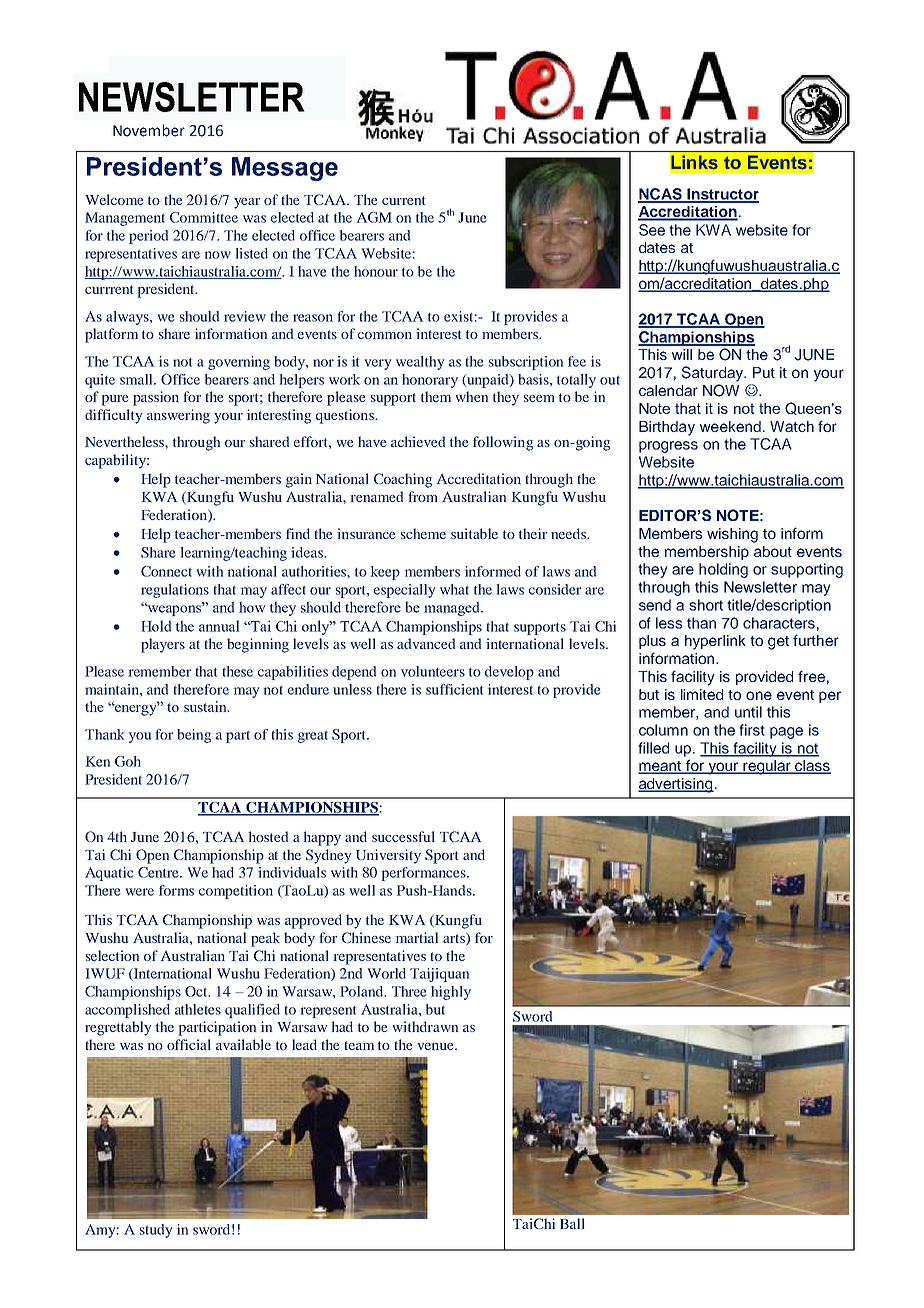 This screenshot has width=924, height=1308. What do you see at coordinates (572, 1223) in the screenshot?
I see `Ball` at bounding box center [572, 1223].
